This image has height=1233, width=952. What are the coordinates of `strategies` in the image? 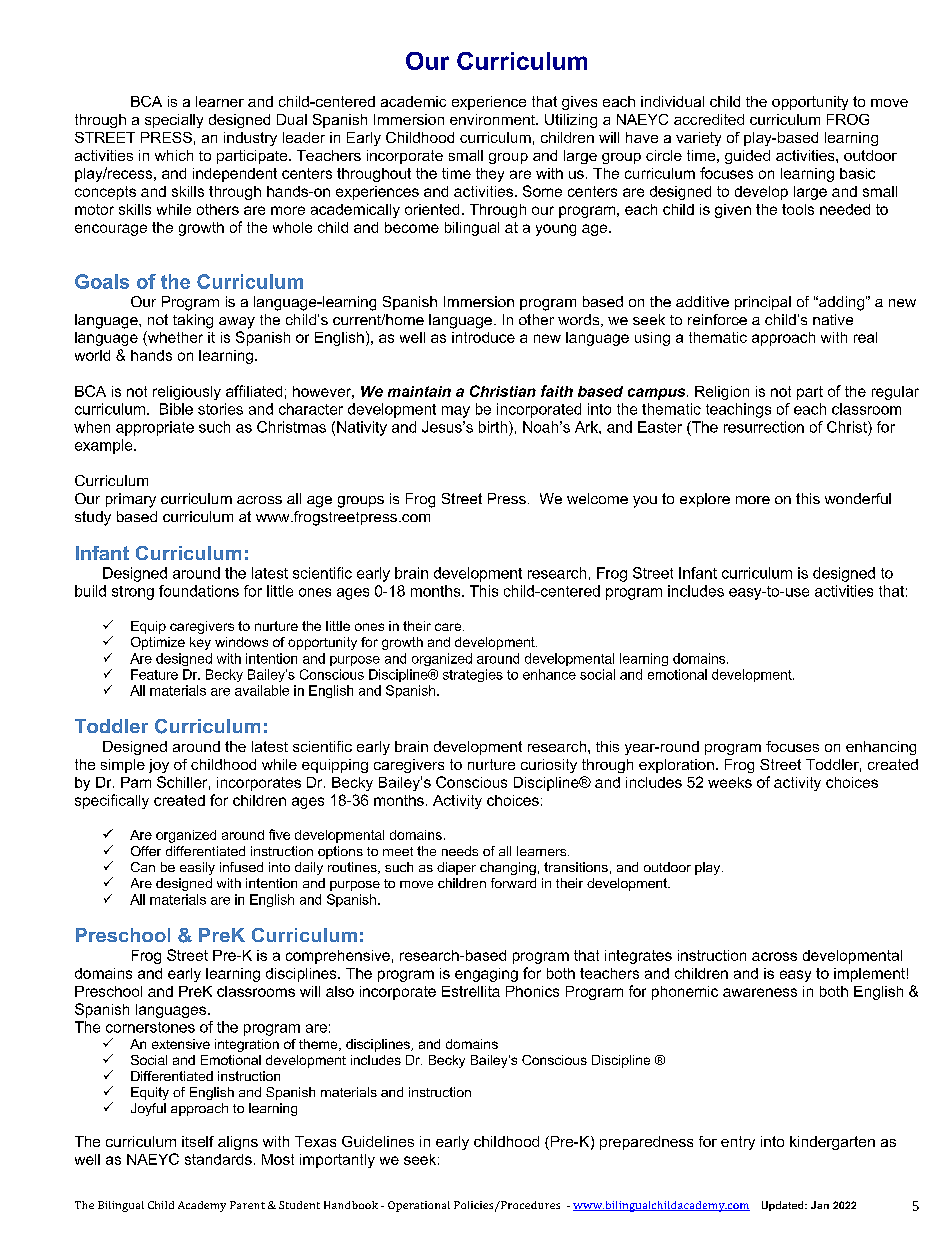 It's located at (473, 675).
